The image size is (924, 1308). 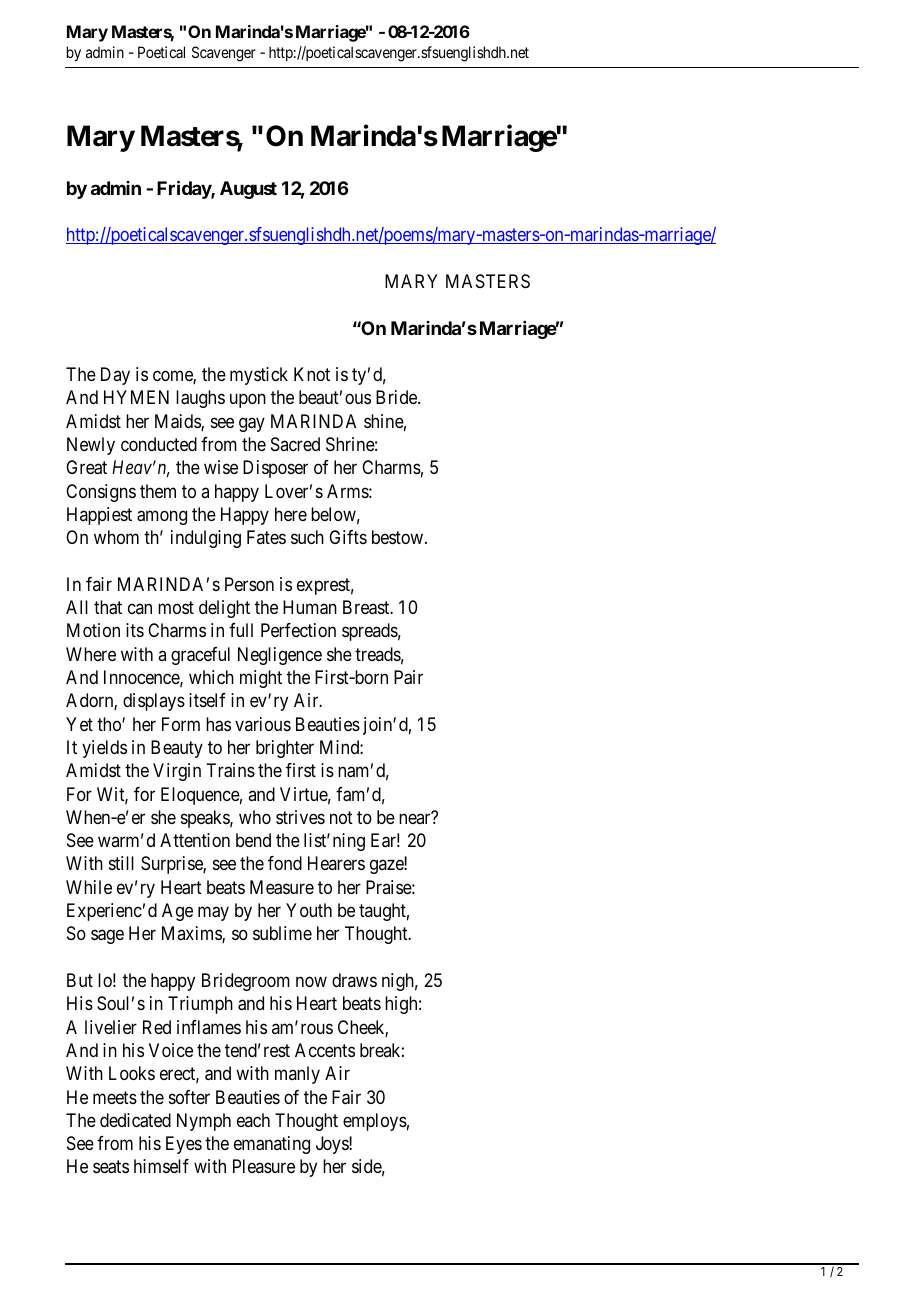 I want to click on bend, so click(x=253, y=840).
